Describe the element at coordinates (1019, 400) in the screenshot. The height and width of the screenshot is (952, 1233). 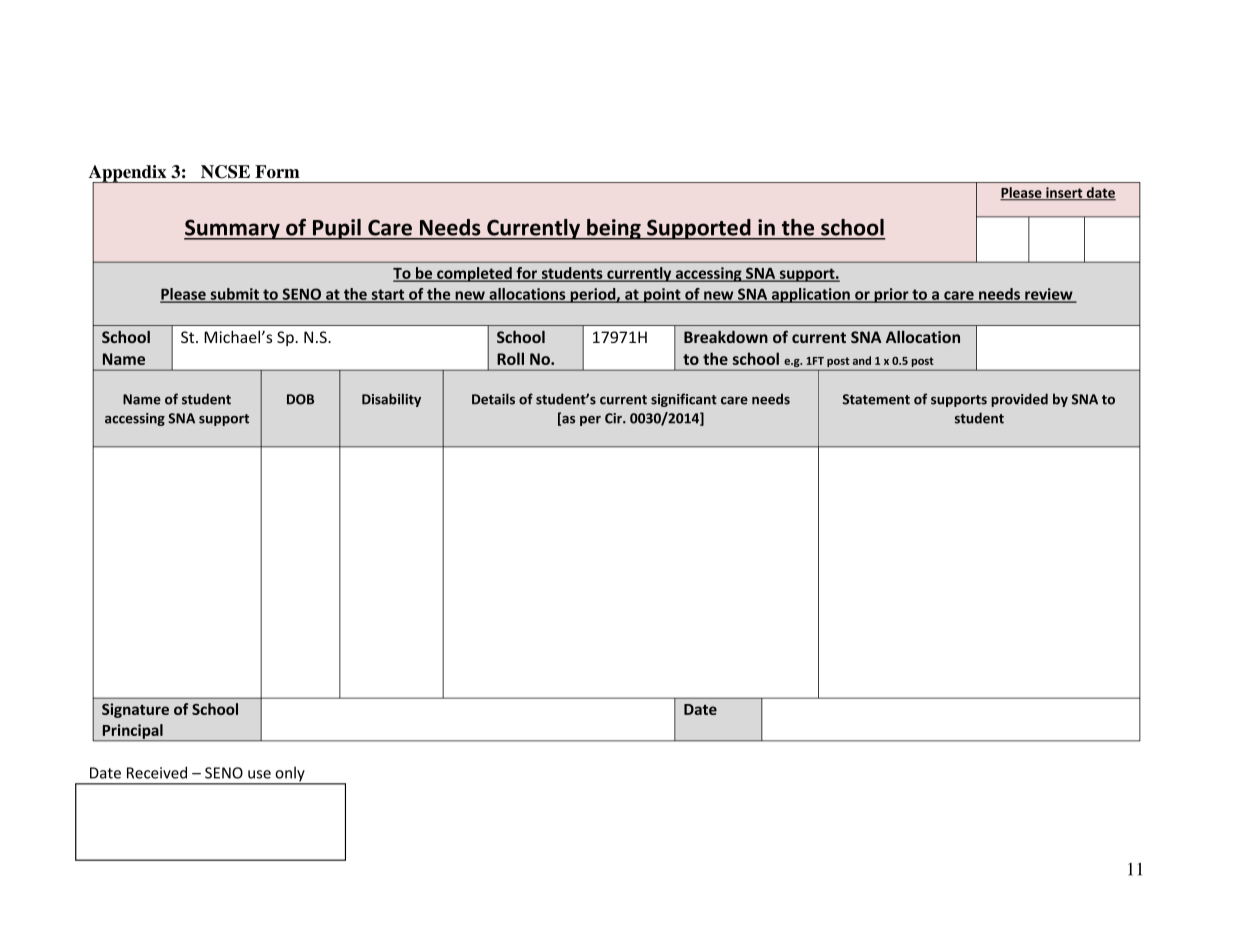
I see `provided` at that location.
